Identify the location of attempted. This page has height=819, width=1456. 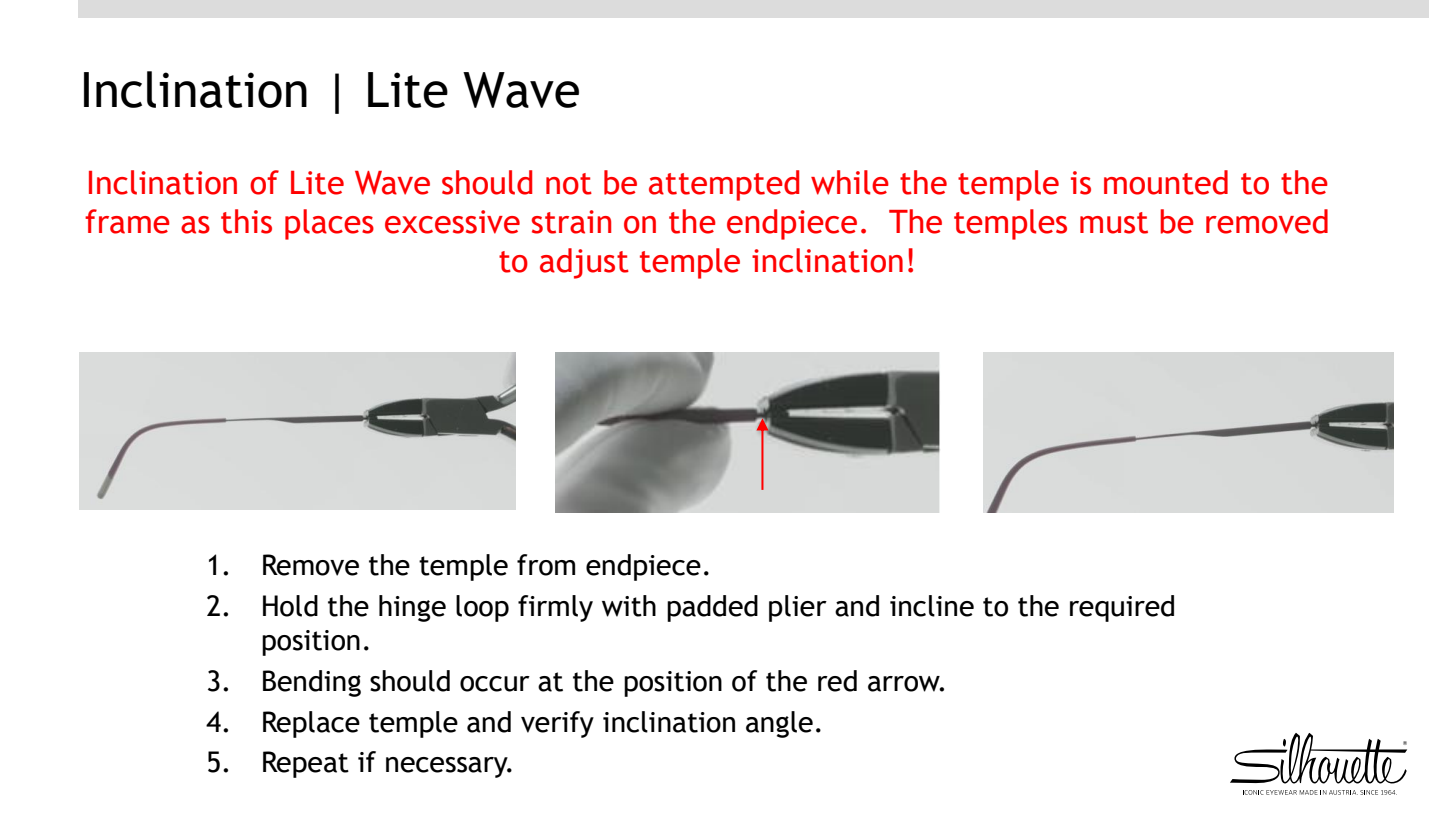
(724, 185).
